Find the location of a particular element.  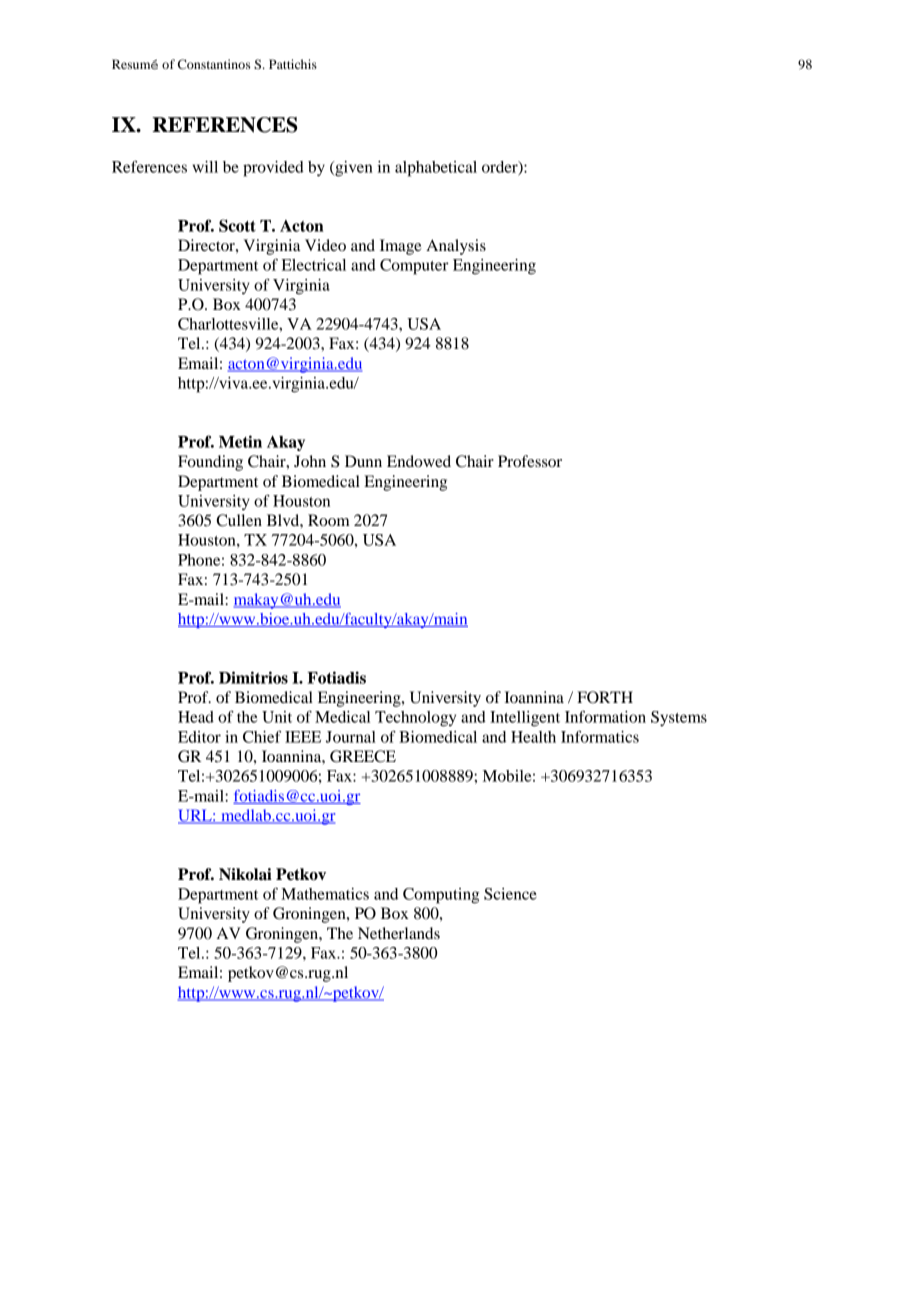

Science is located at coordinates (510, 894).
